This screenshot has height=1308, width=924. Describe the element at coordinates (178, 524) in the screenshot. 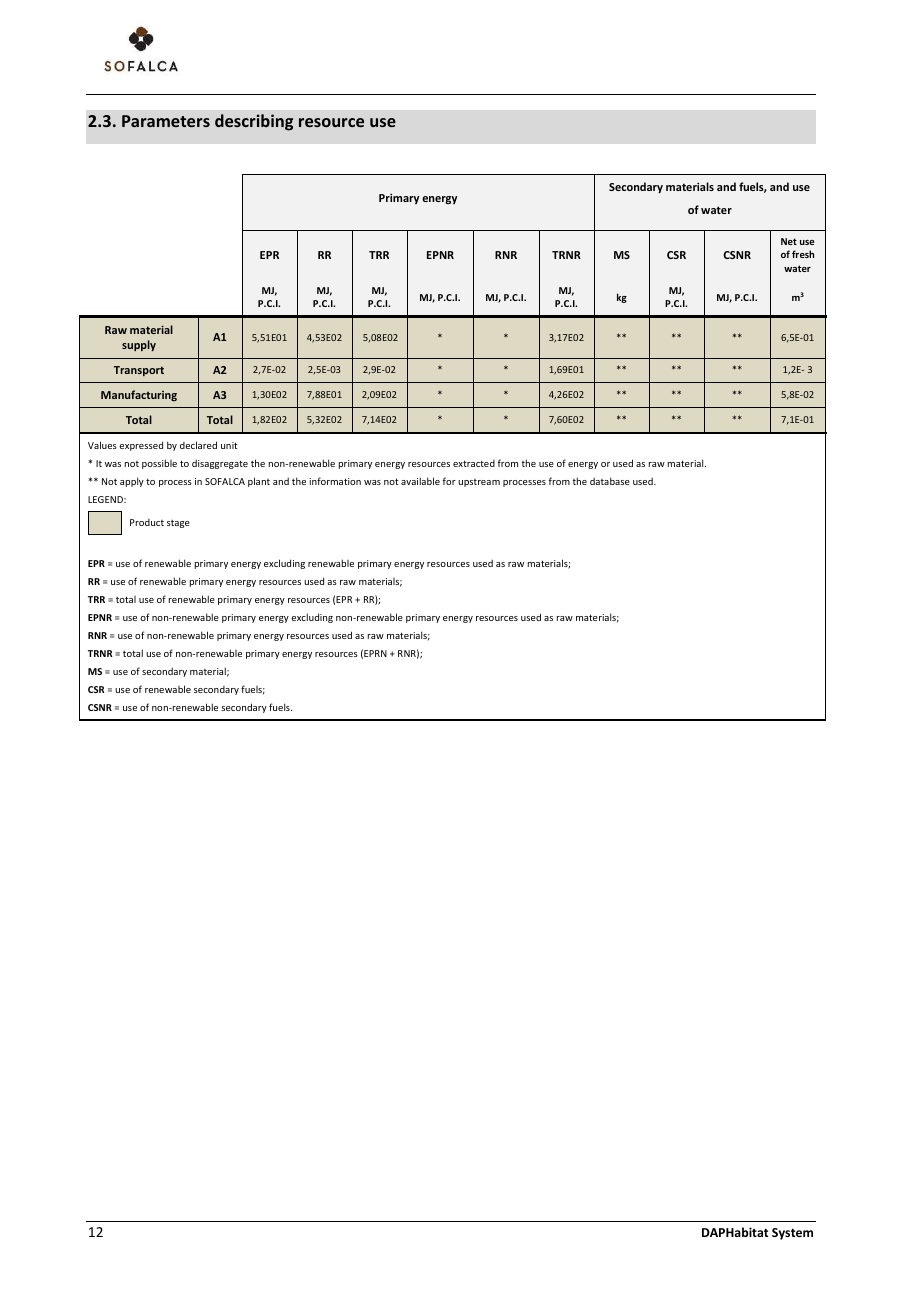

I see `stage` at that location.
